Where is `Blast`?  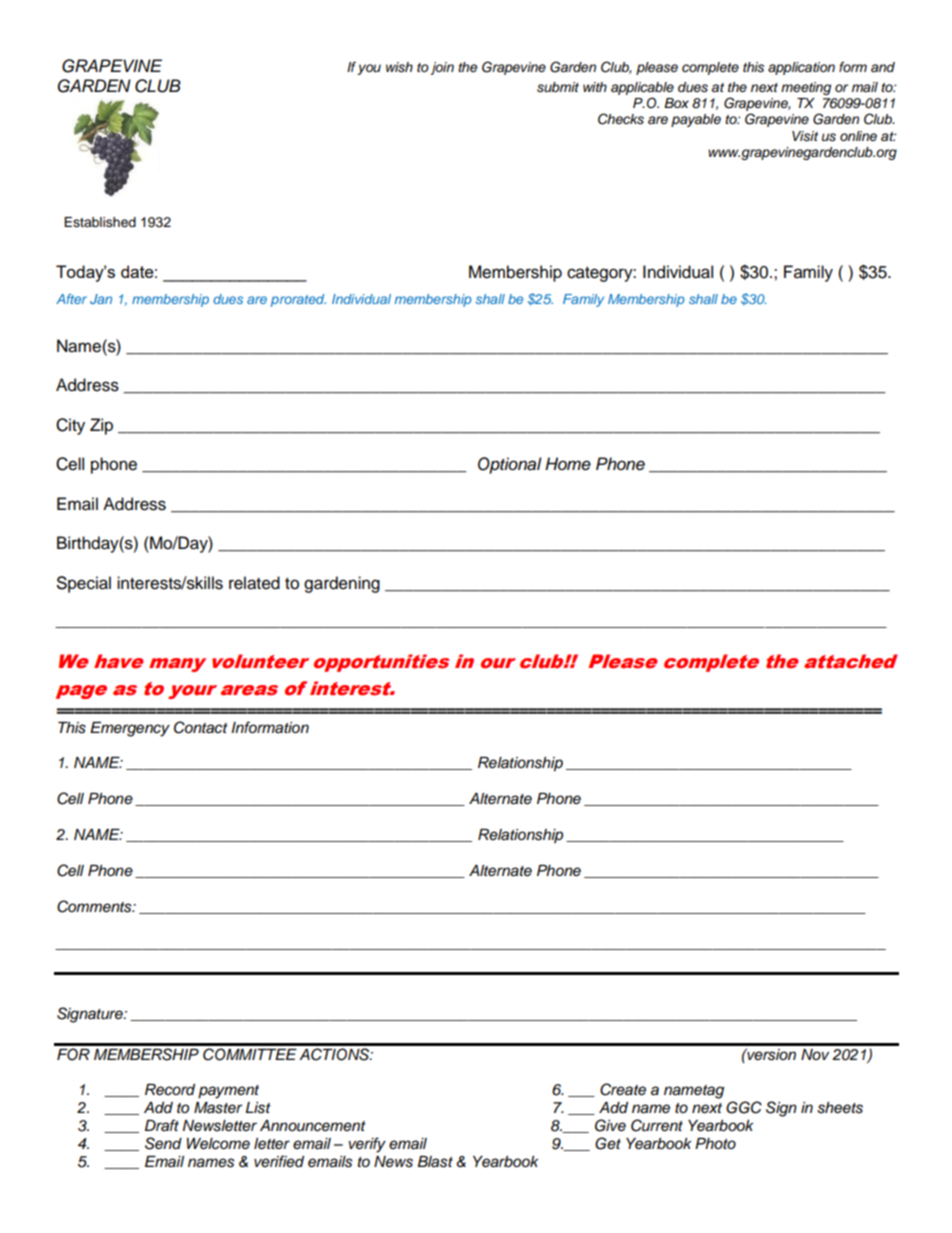
Blast is located at coordinates (435, 1162).
